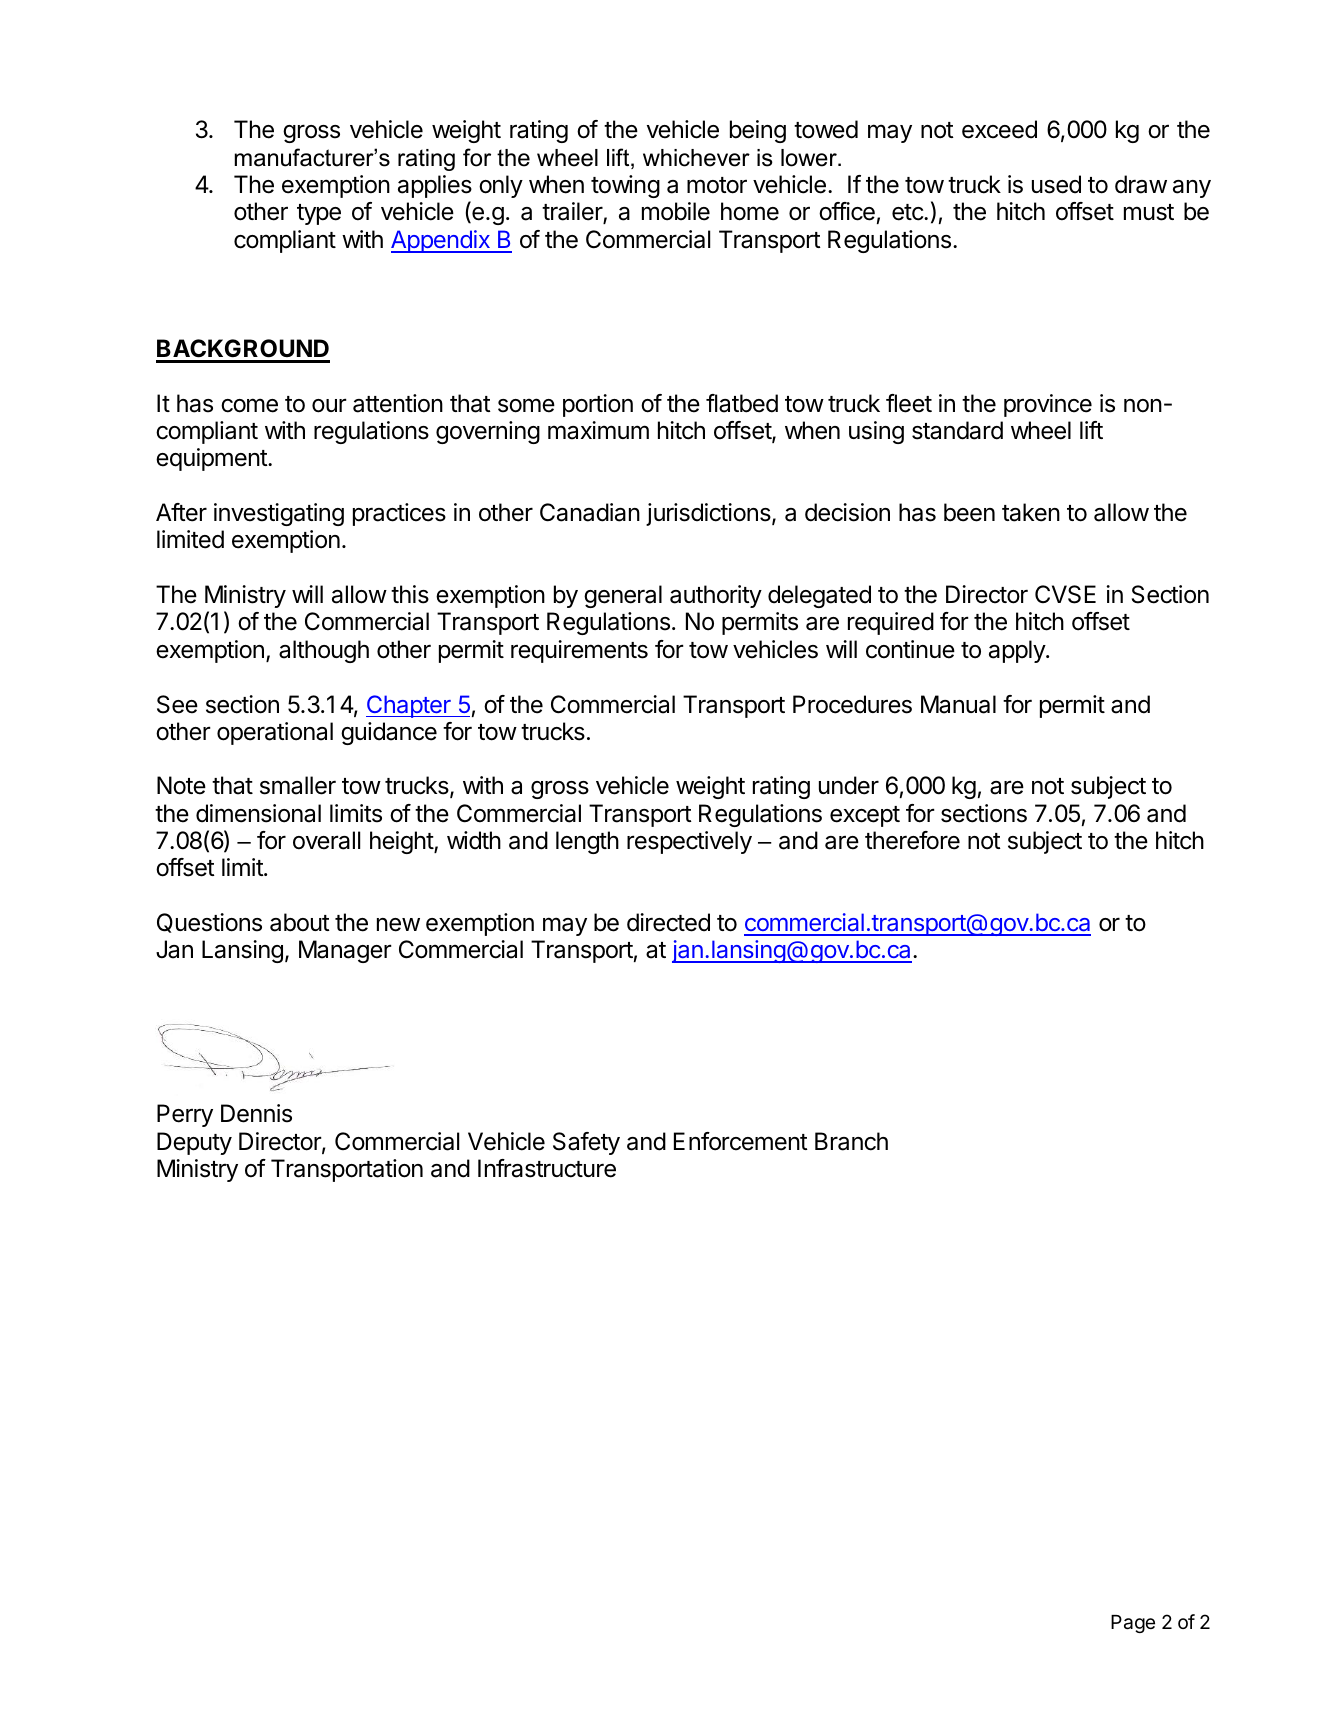 The width and height of the screenshot is (1322, 1711). What do you see at coordinates (1018, 651) in the screenshot?
I see `apply` at bounding box center [1018, 651].
